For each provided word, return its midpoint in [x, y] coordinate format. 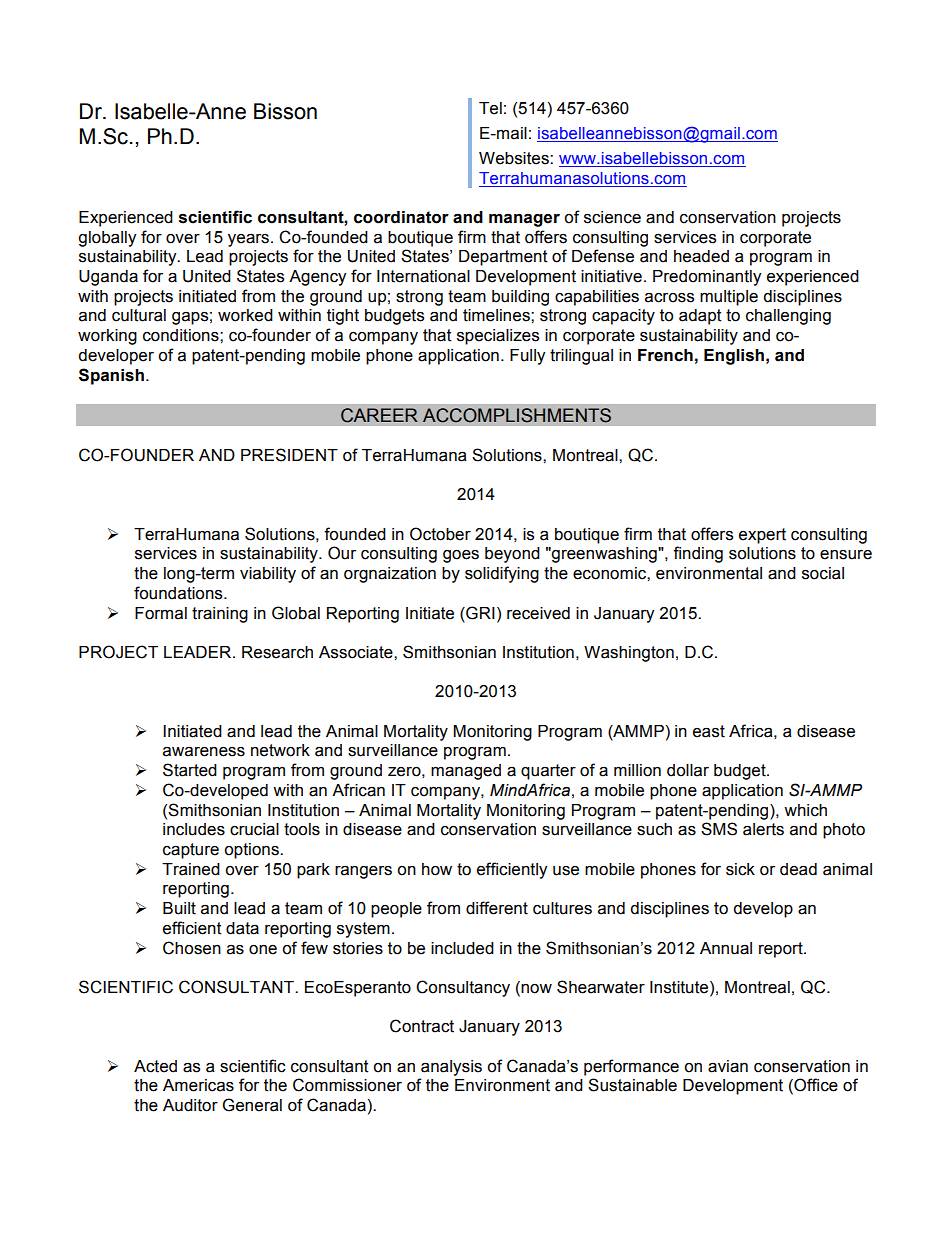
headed [701, 256]
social [823, 573]
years [248, 240]
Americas [198, 1085]
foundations [179, 593]
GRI [479, 614]
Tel [490, 108]
